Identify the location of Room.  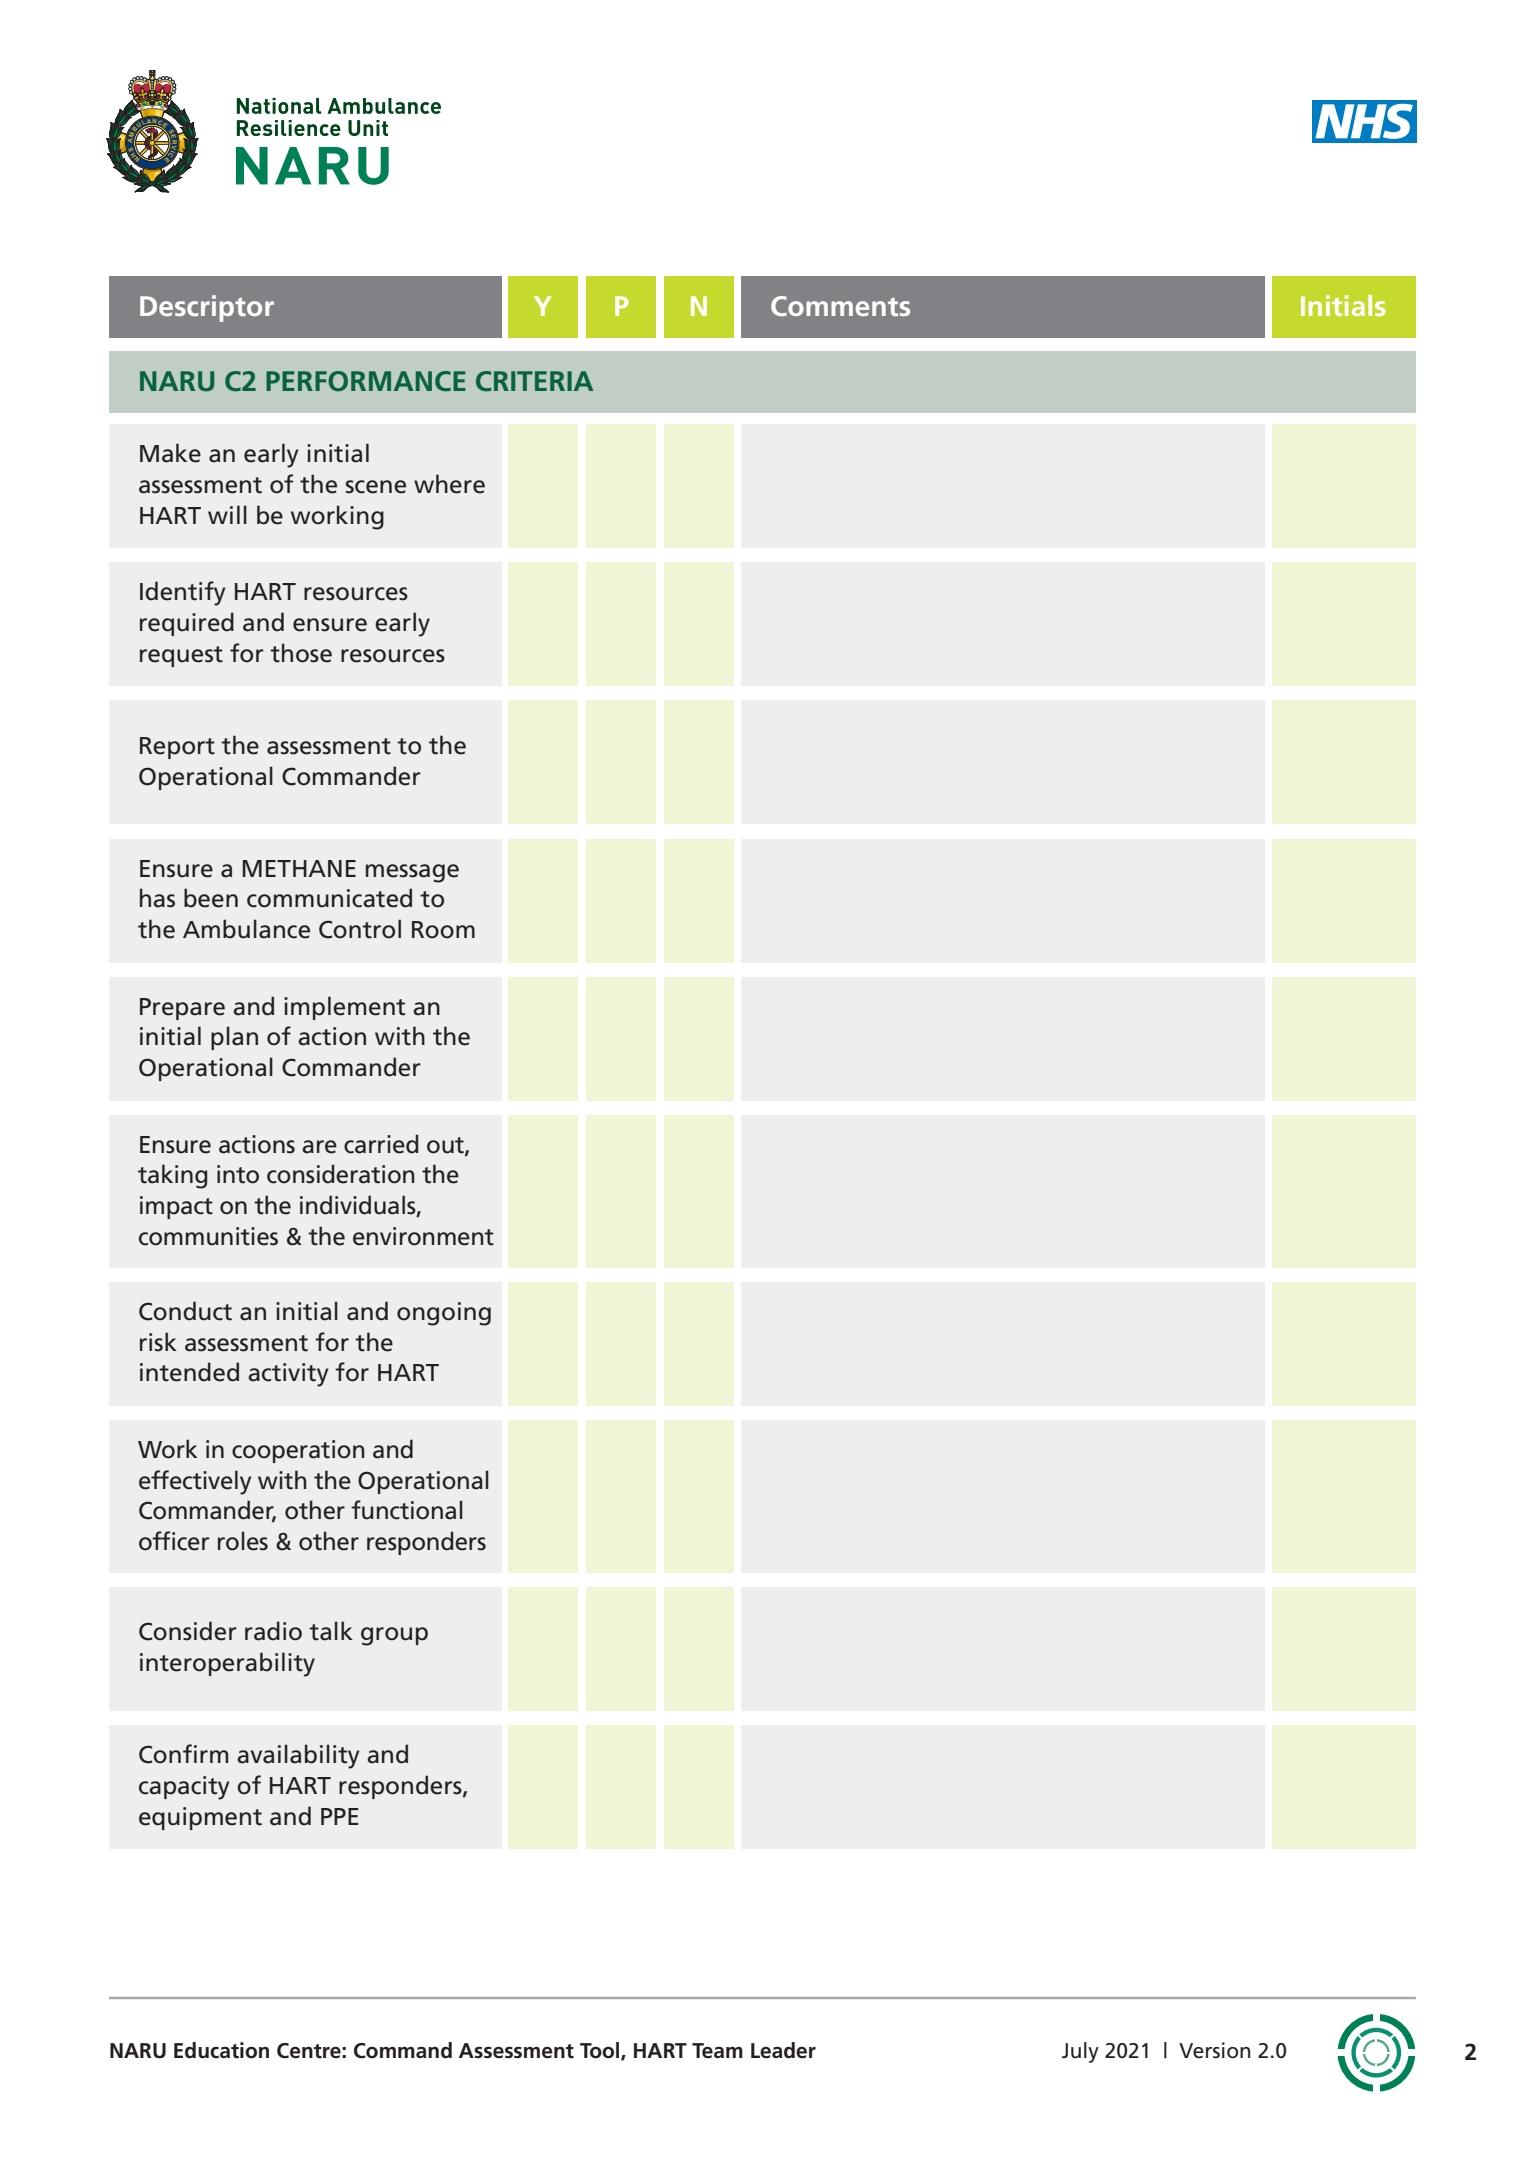
(443, 930).
